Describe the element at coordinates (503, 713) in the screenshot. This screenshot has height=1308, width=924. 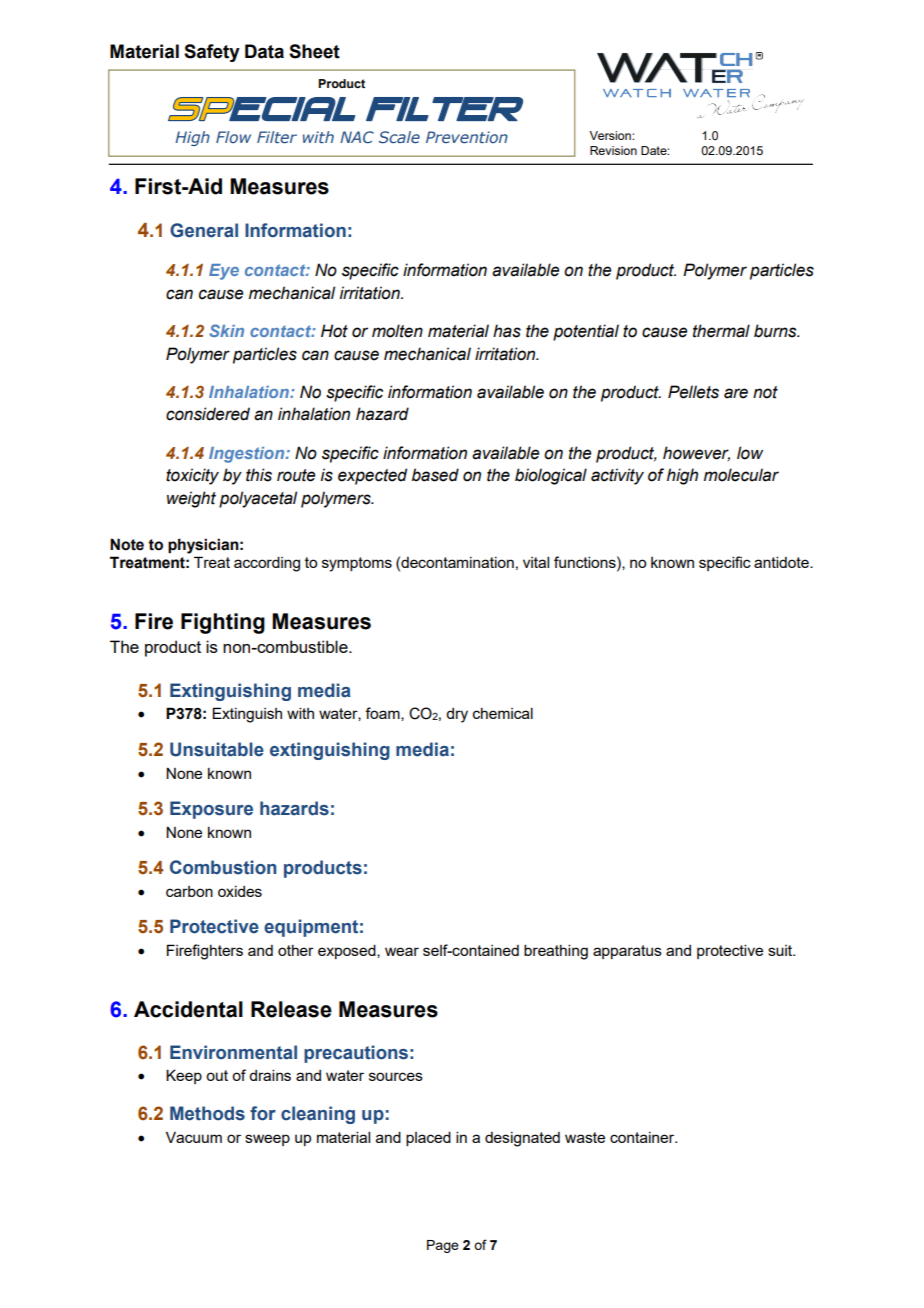
I see `chemical` at that location.
